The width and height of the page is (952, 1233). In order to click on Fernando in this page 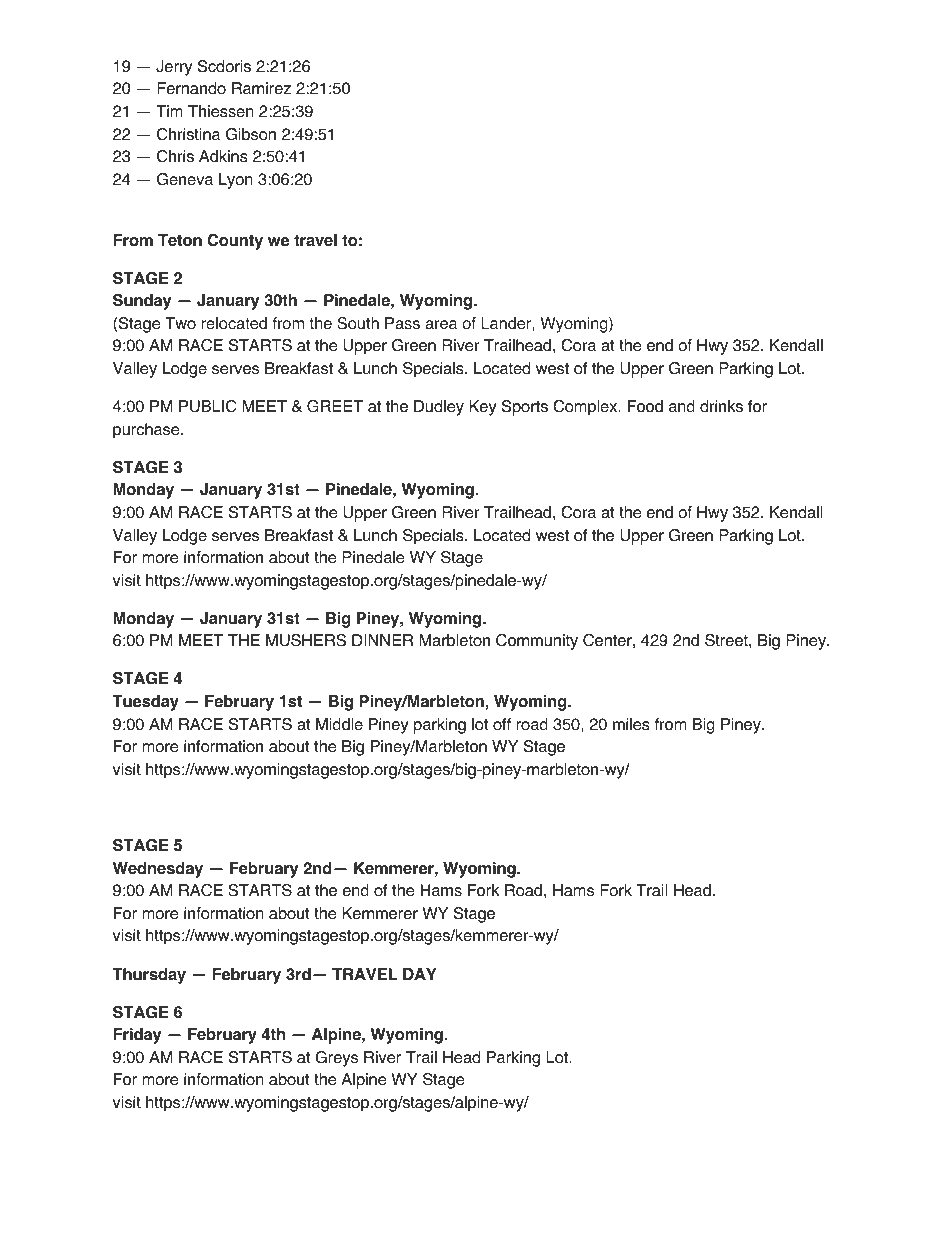, I will do `click(191, 88)`.
